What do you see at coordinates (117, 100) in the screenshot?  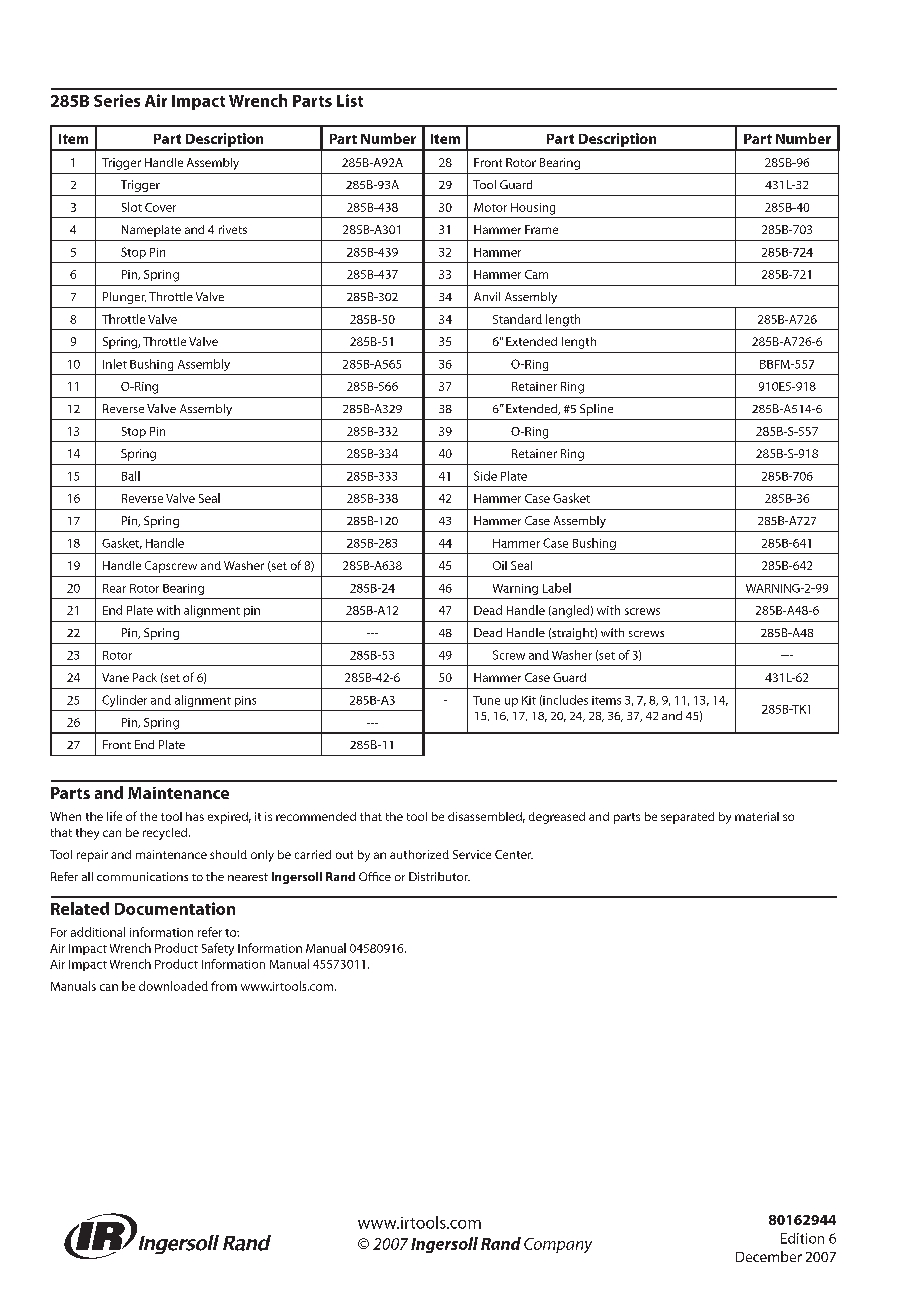 I see `Series` at bounding box center [117, 100].
